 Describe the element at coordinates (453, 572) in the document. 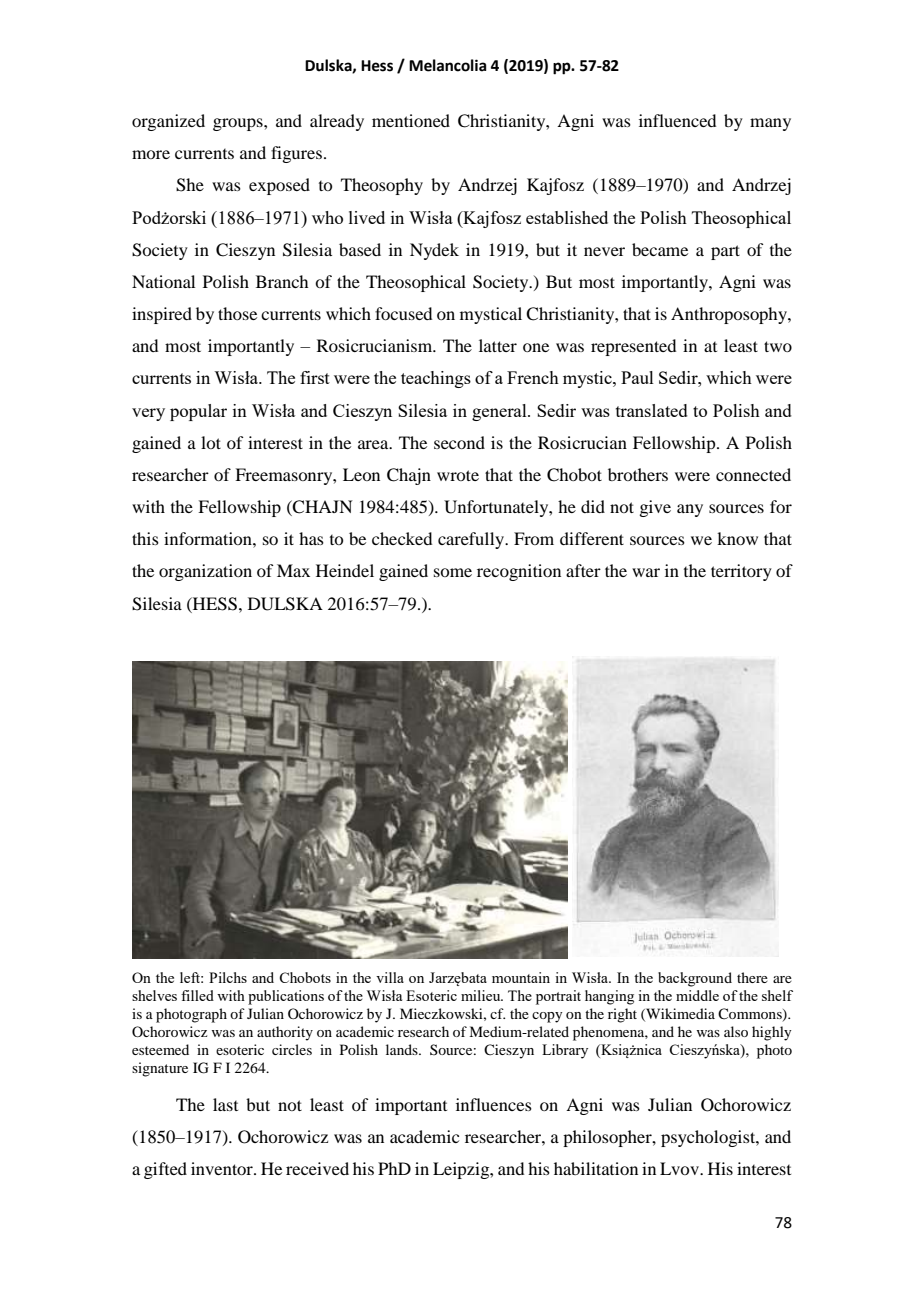

I see `some` at that location.
